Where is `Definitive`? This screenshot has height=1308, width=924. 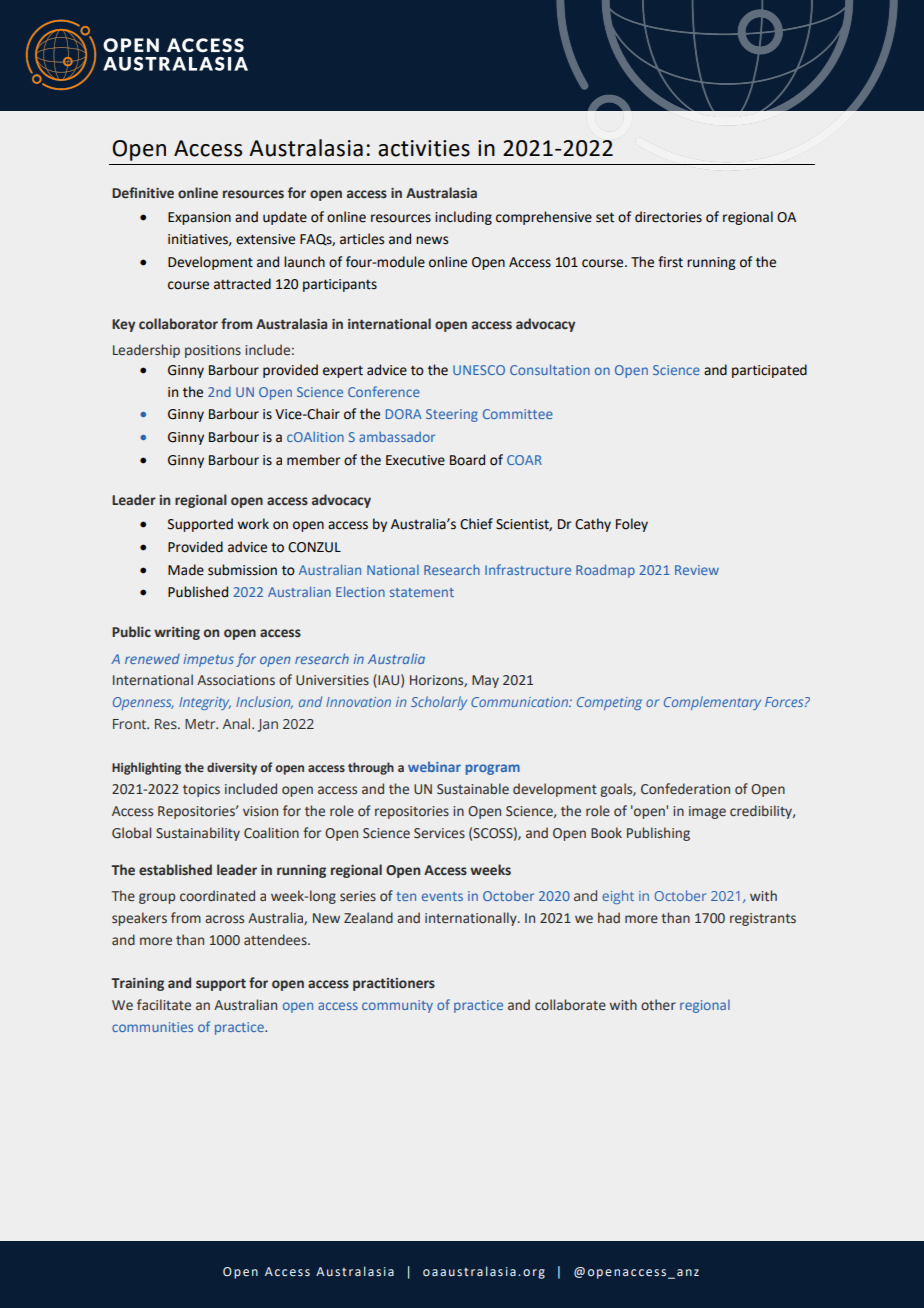
Definitive is located at coordinates (143, 193).
